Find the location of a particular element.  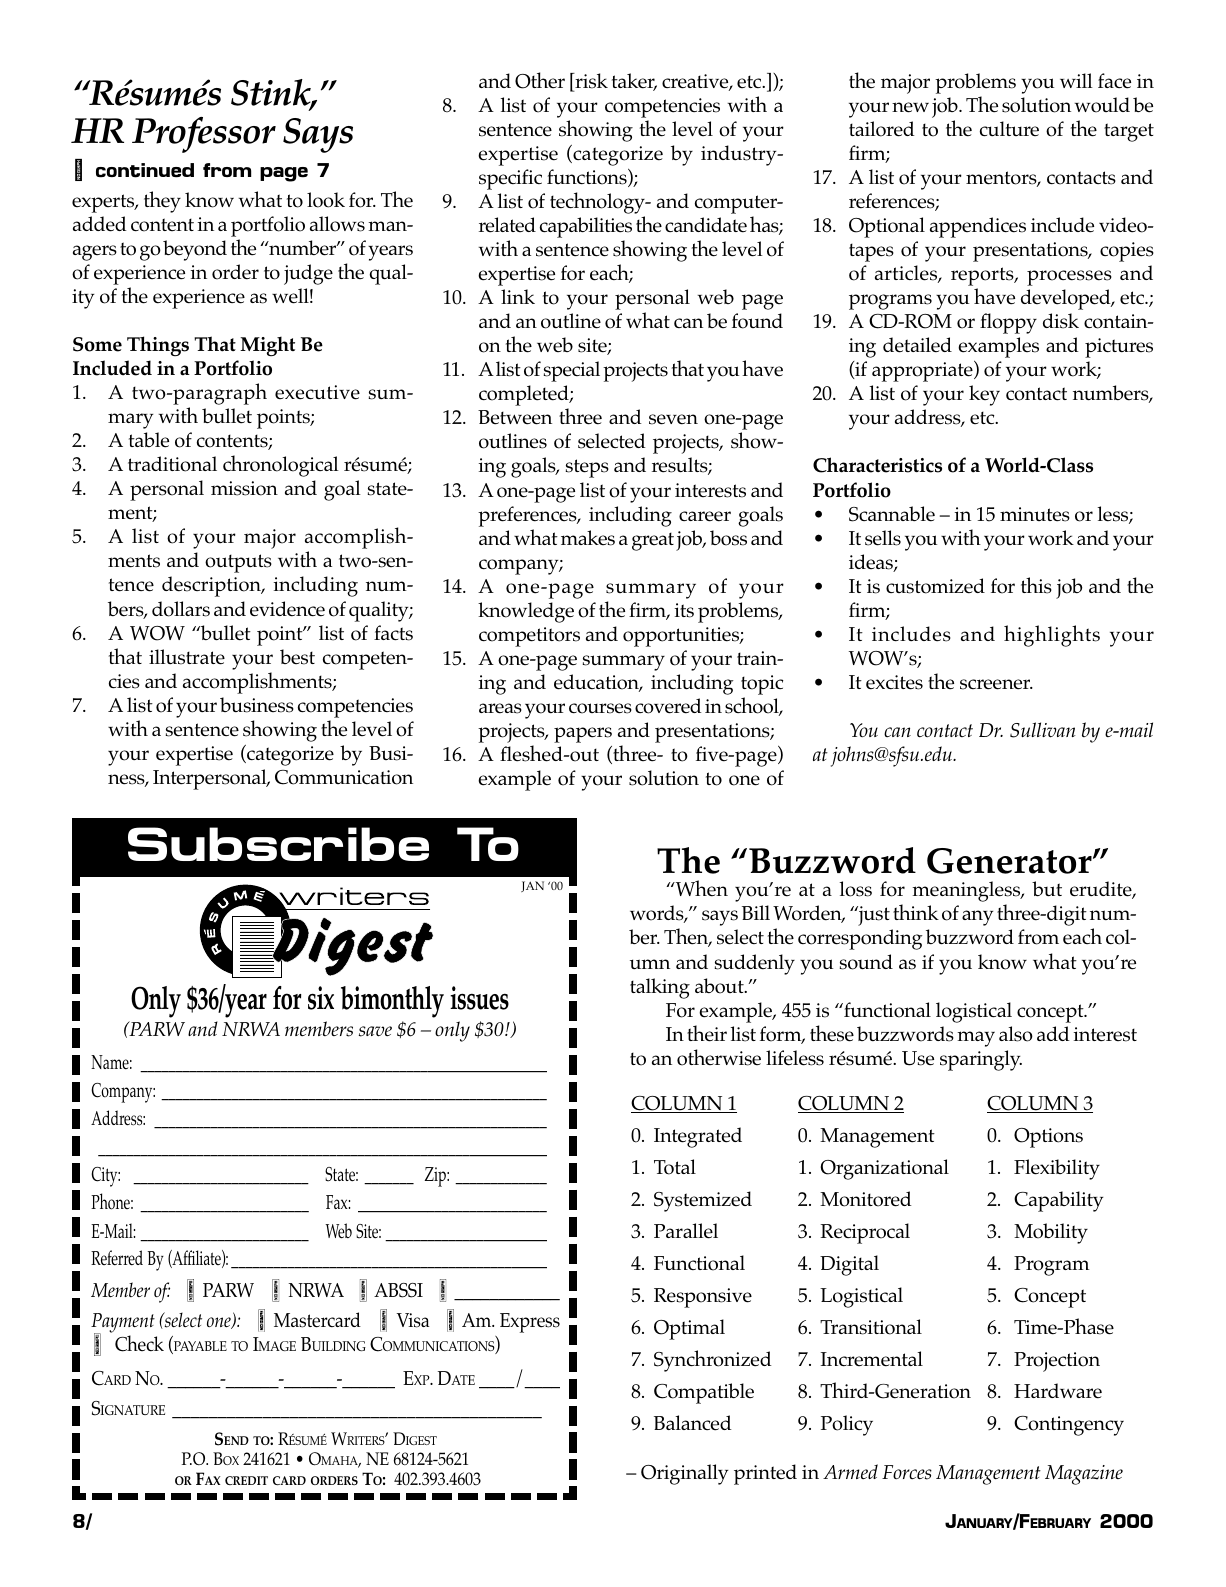

Professor is located at coordinates (204, 135).
